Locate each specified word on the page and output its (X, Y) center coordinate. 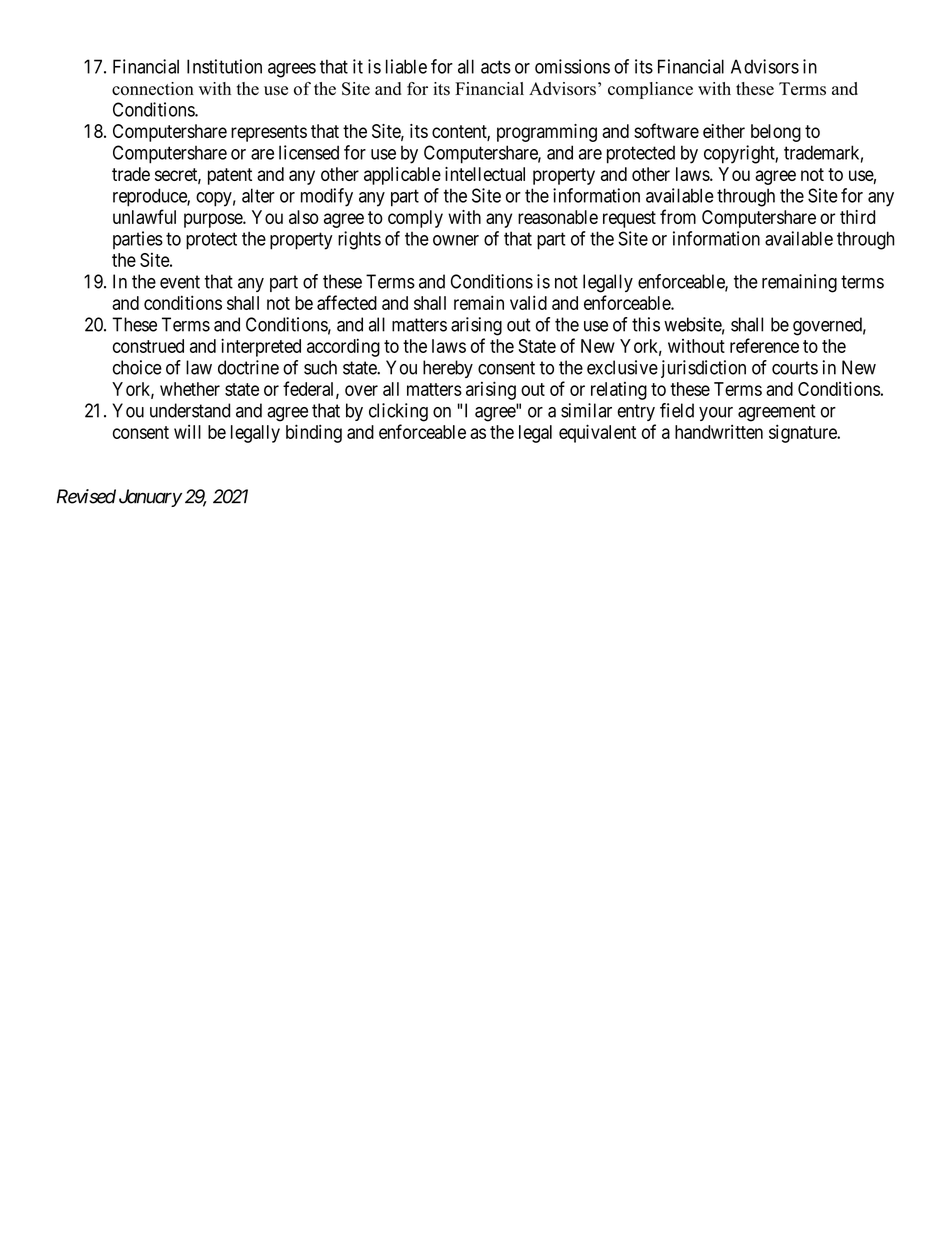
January (150, 498)
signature (803, 433)
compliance (650, 90)
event (180, 282)
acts (496, 67)
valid (528, 302)
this (646, 324)
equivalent (597, 433)
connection (153, 89)
